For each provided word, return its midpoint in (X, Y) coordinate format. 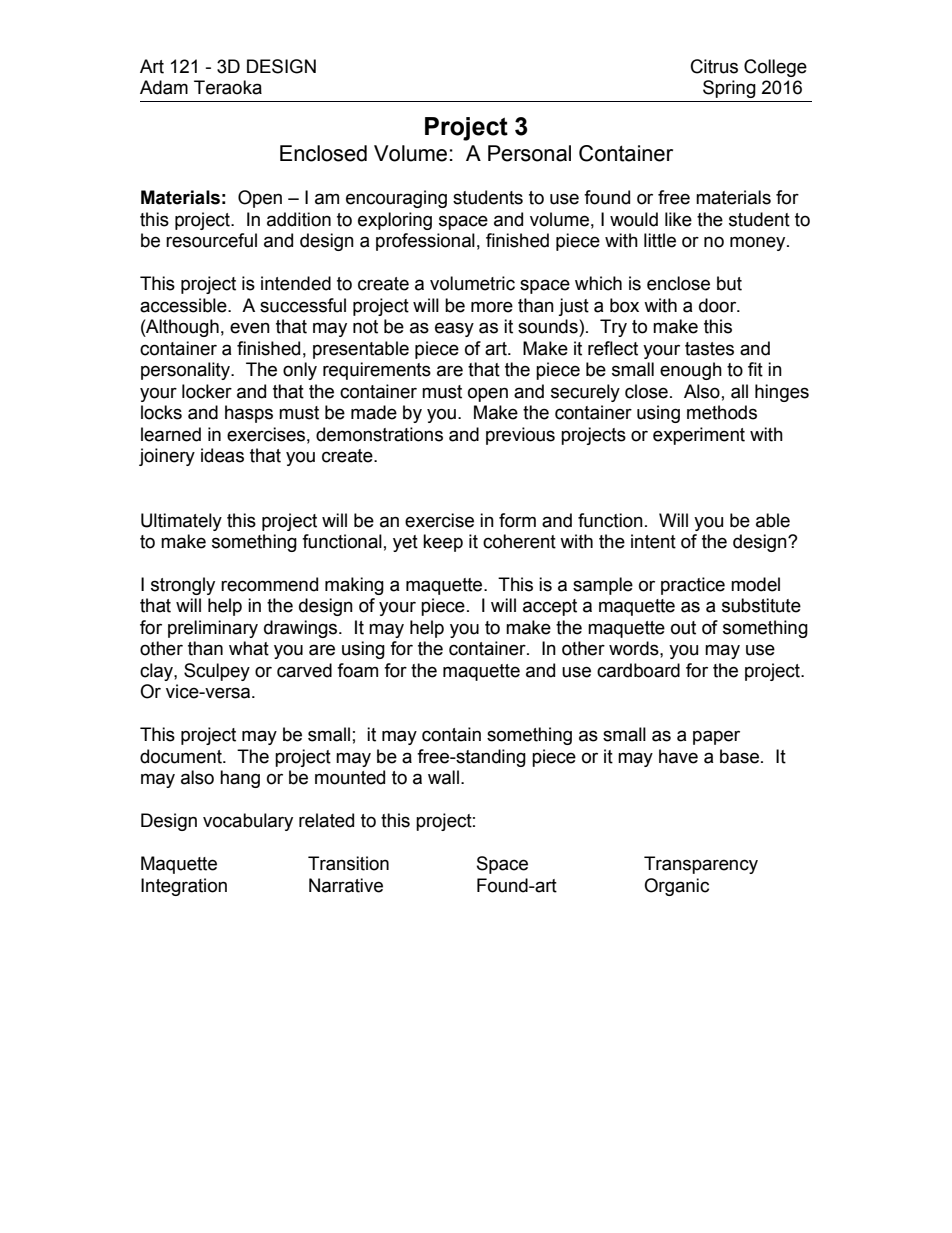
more (492, 307)
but (729, 283)
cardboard (638, 670)
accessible (184, 305)
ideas (222, 455)
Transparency (701, 865)
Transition (348, 863)
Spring (729, 89)
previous (520, 436)
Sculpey (217, 672)
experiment (699, 436)
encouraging (396, 199)
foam (357, 670)
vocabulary (248, 822)
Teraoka (228, 87)
